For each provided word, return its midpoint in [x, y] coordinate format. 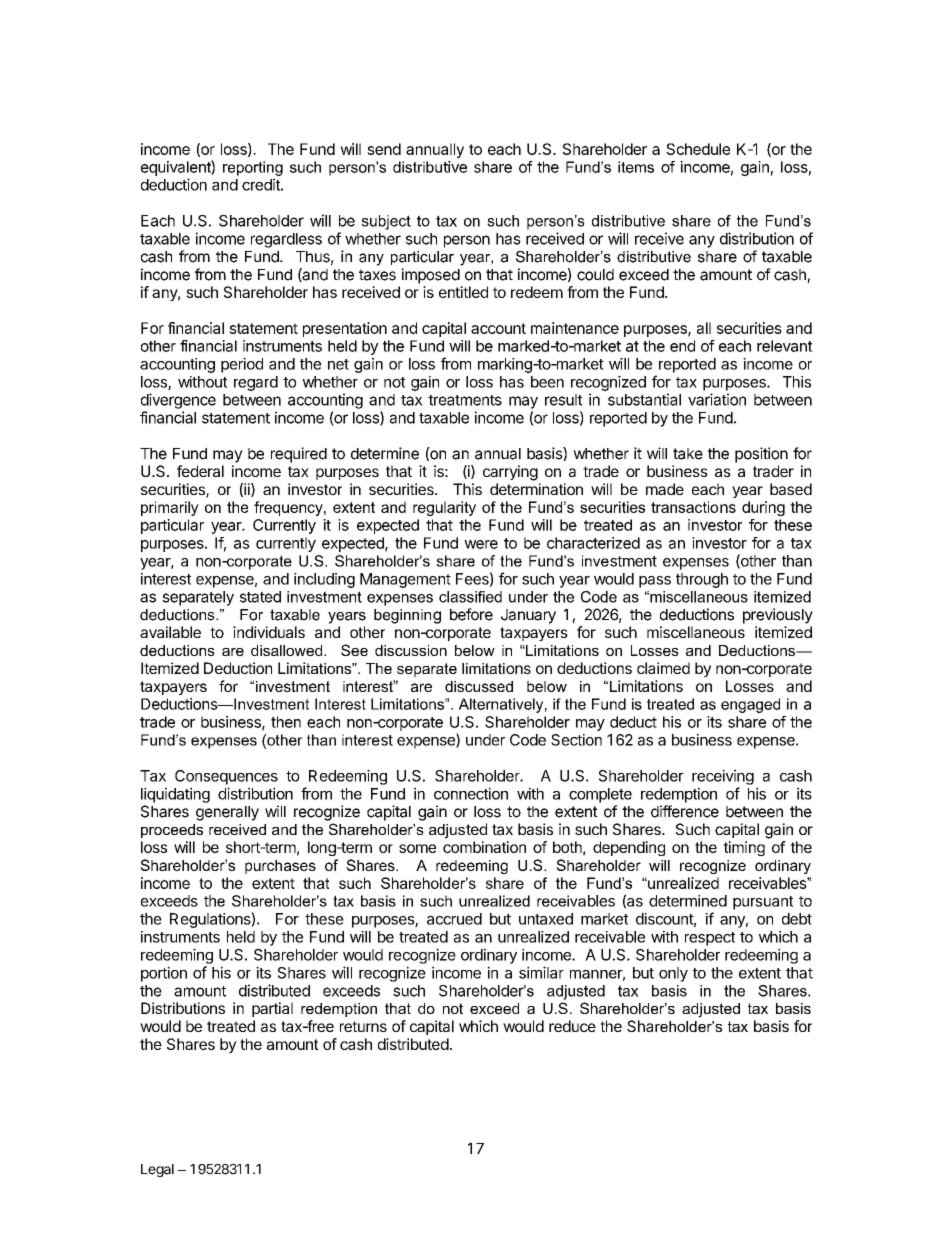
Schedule [698, 149]
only [673, 974]
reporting [253, 168]
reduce [572, 1026]
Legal [157, 1170]
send [384, 149]
